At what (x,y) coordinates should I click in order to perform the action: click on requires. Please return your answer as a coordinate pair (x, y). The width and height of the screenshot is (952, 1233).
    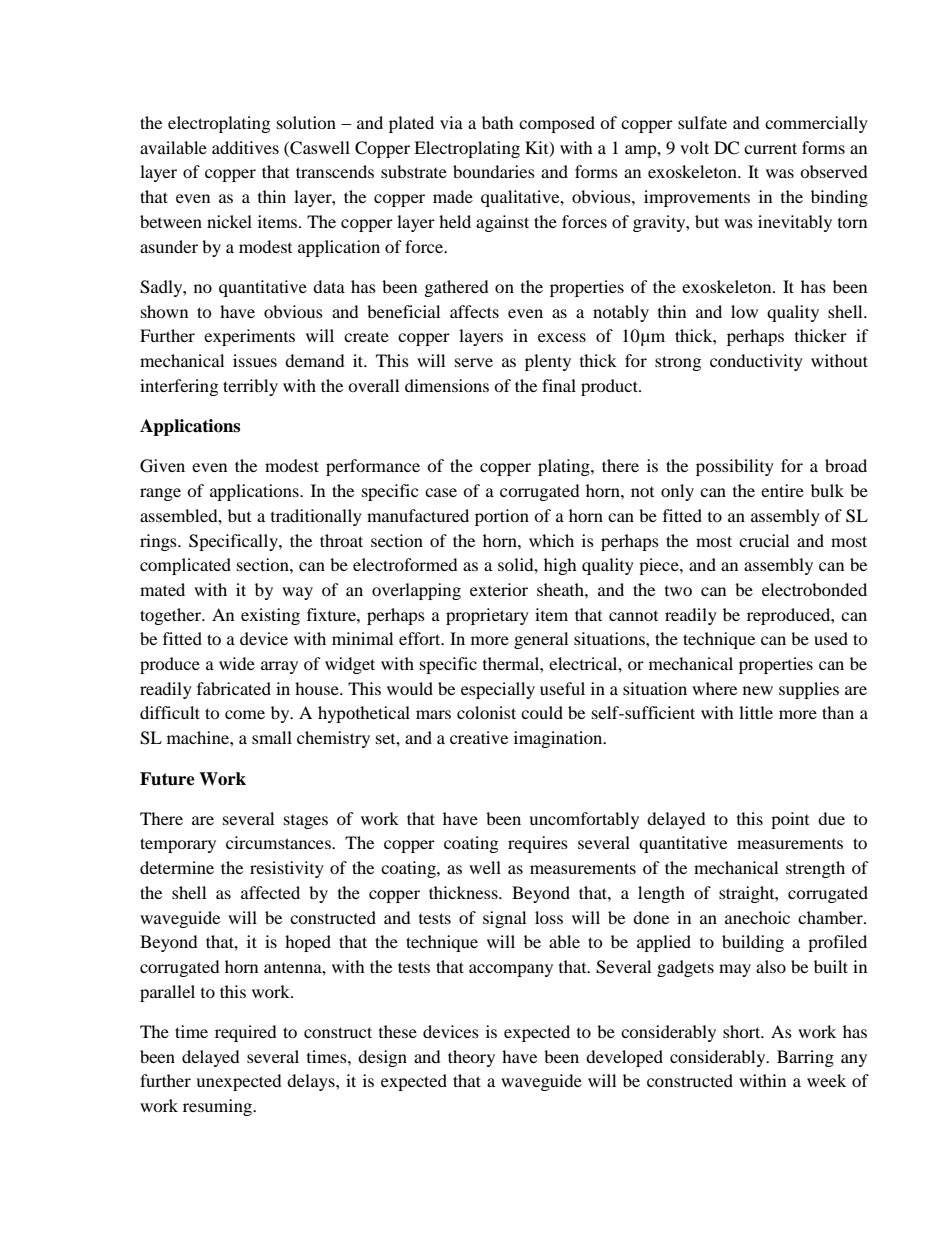
    Looking at the image, I should click on (538, 844).
